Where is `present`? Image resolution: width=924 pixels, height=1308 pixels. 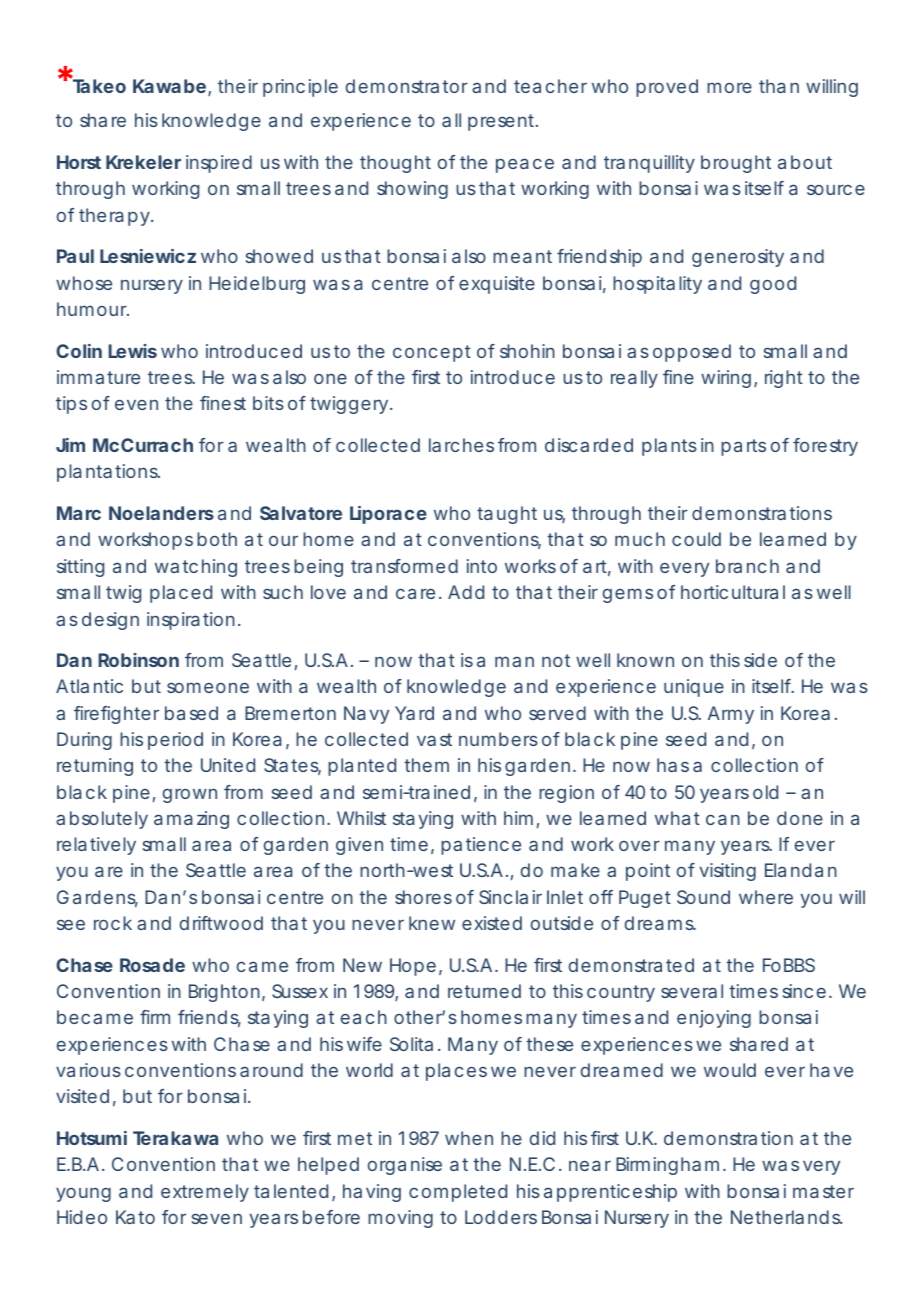
present is located at coordinates (502, 122).
